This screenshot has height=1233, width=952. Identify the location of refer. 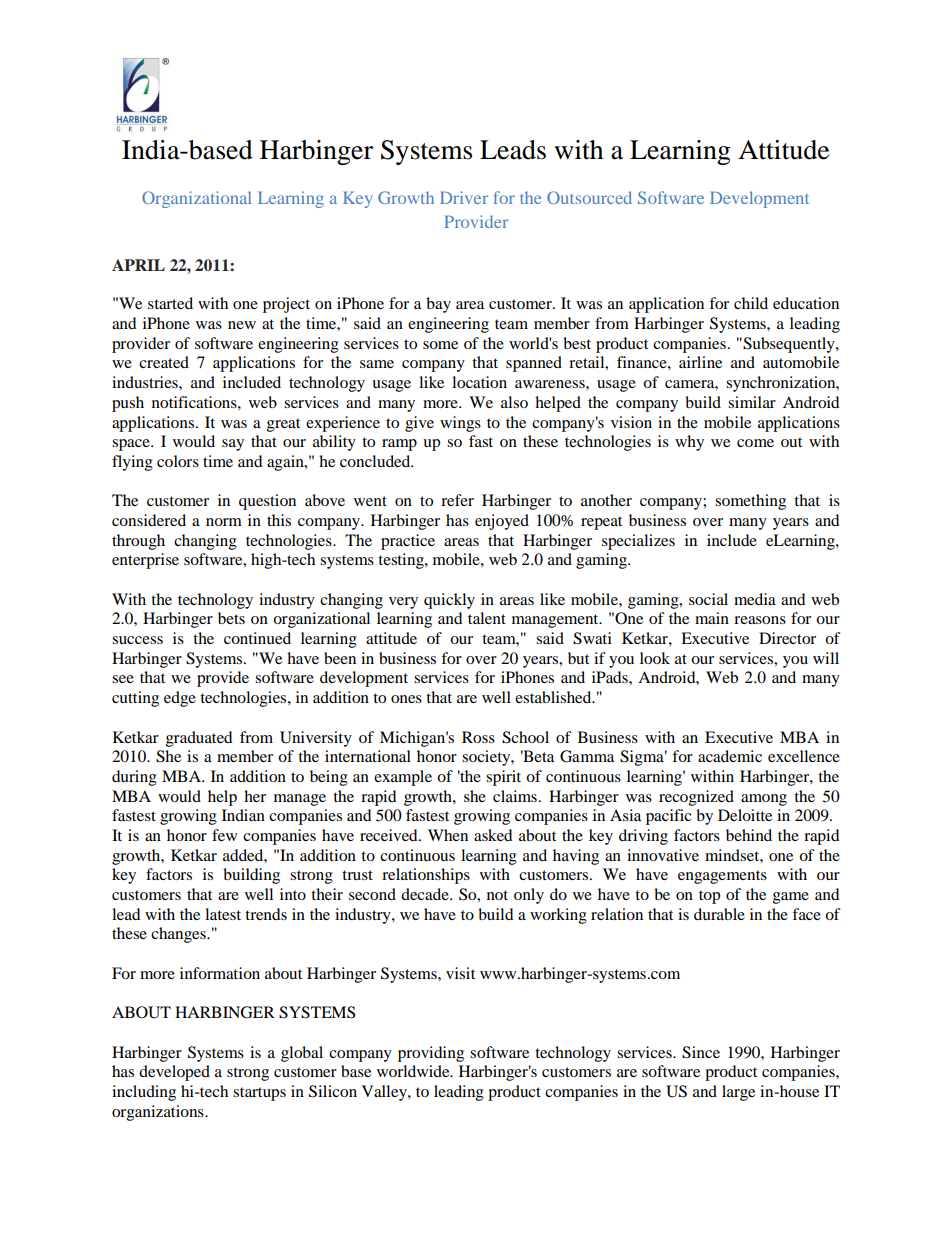
(457, 500).
